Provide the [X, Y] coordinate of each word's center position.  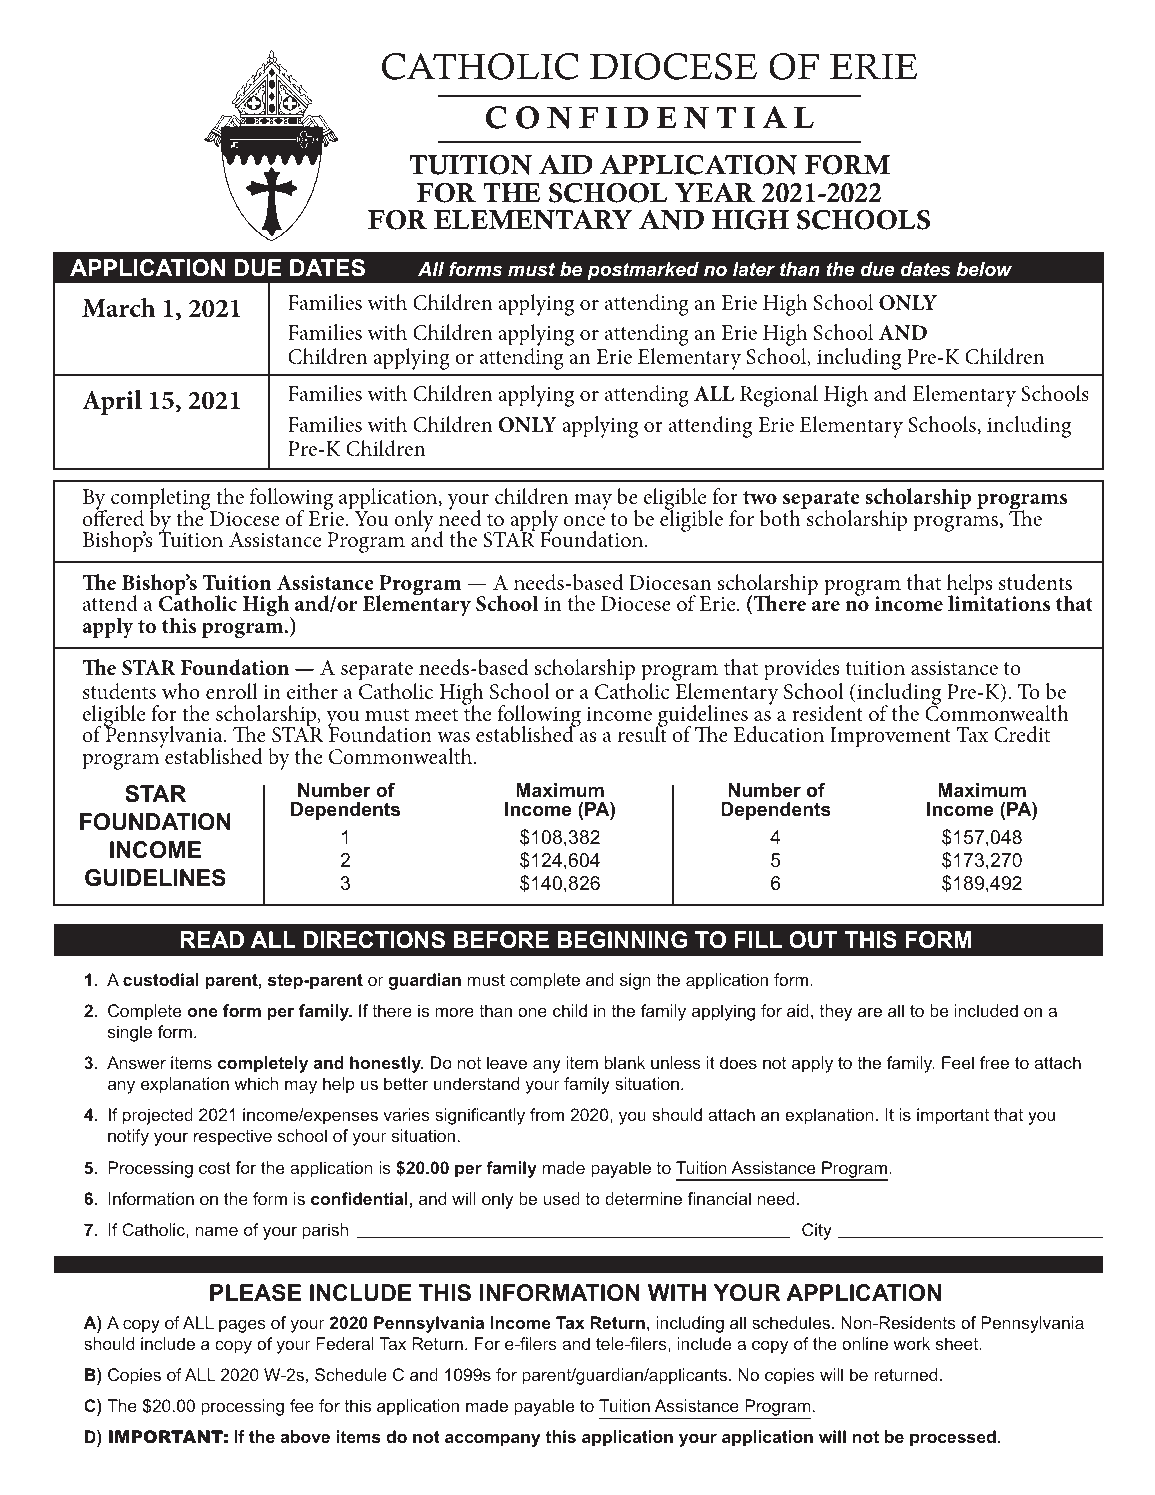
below [984, 269]
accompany [493, 1440]
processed [953, 1438]
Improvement [890, 737]
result [642, 733]
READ [212, 939]
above [305, 1436]
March [118, 308]
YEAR [715, 192]
